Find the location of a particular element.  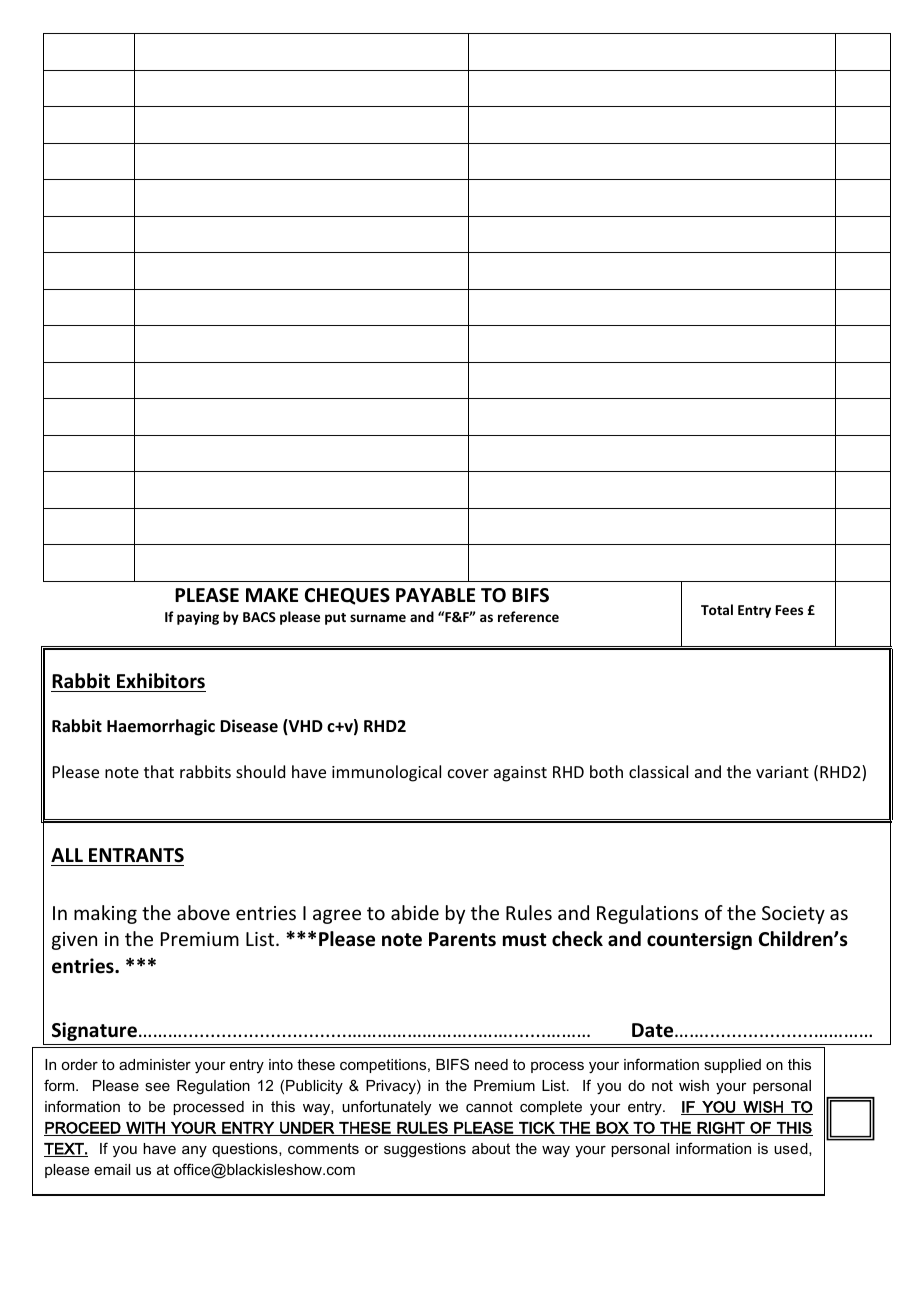

given is located at coordinates (74, 941).
